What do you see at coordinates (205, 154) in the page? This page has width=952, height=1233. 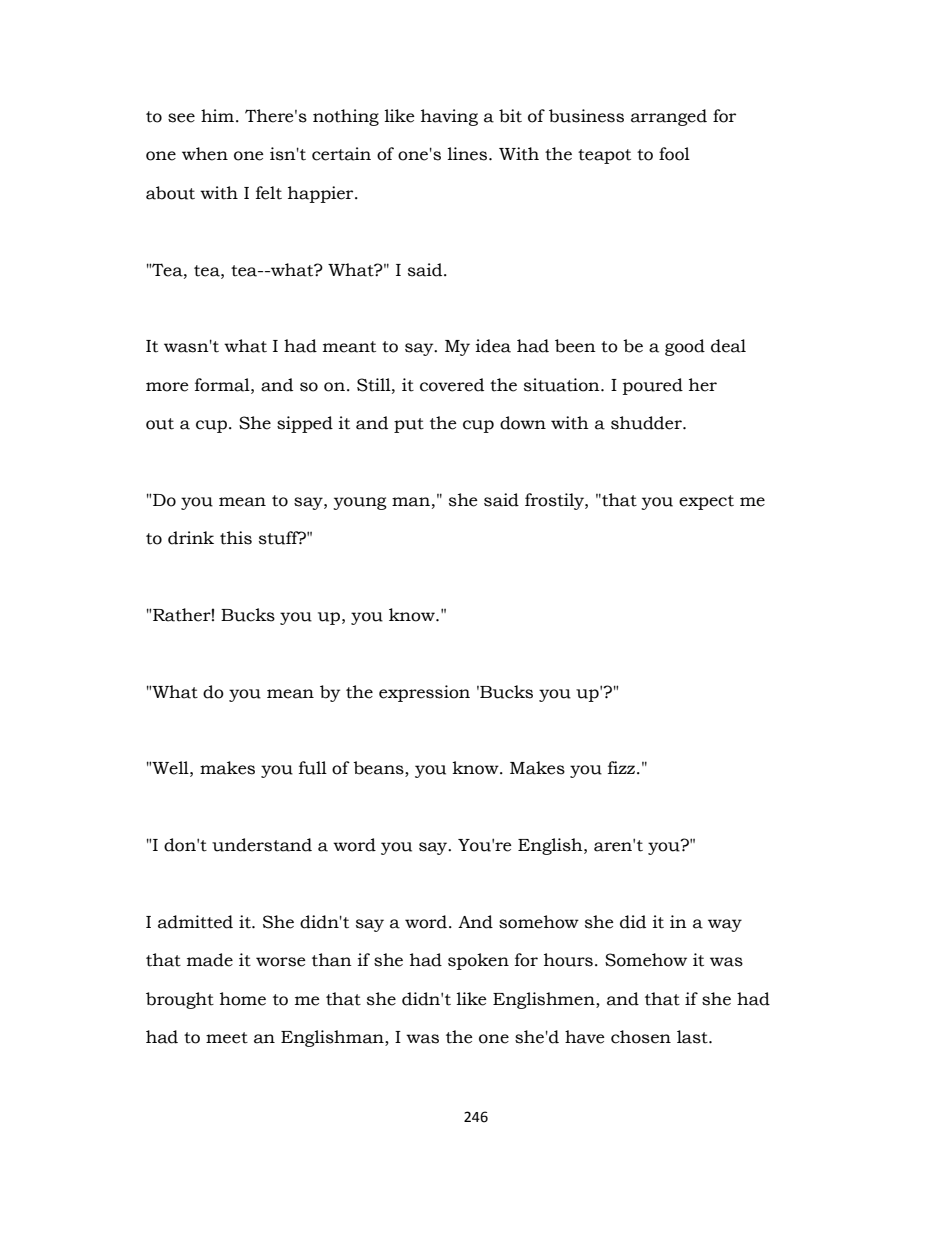 I see `when` at bounding box center [205, 154].
